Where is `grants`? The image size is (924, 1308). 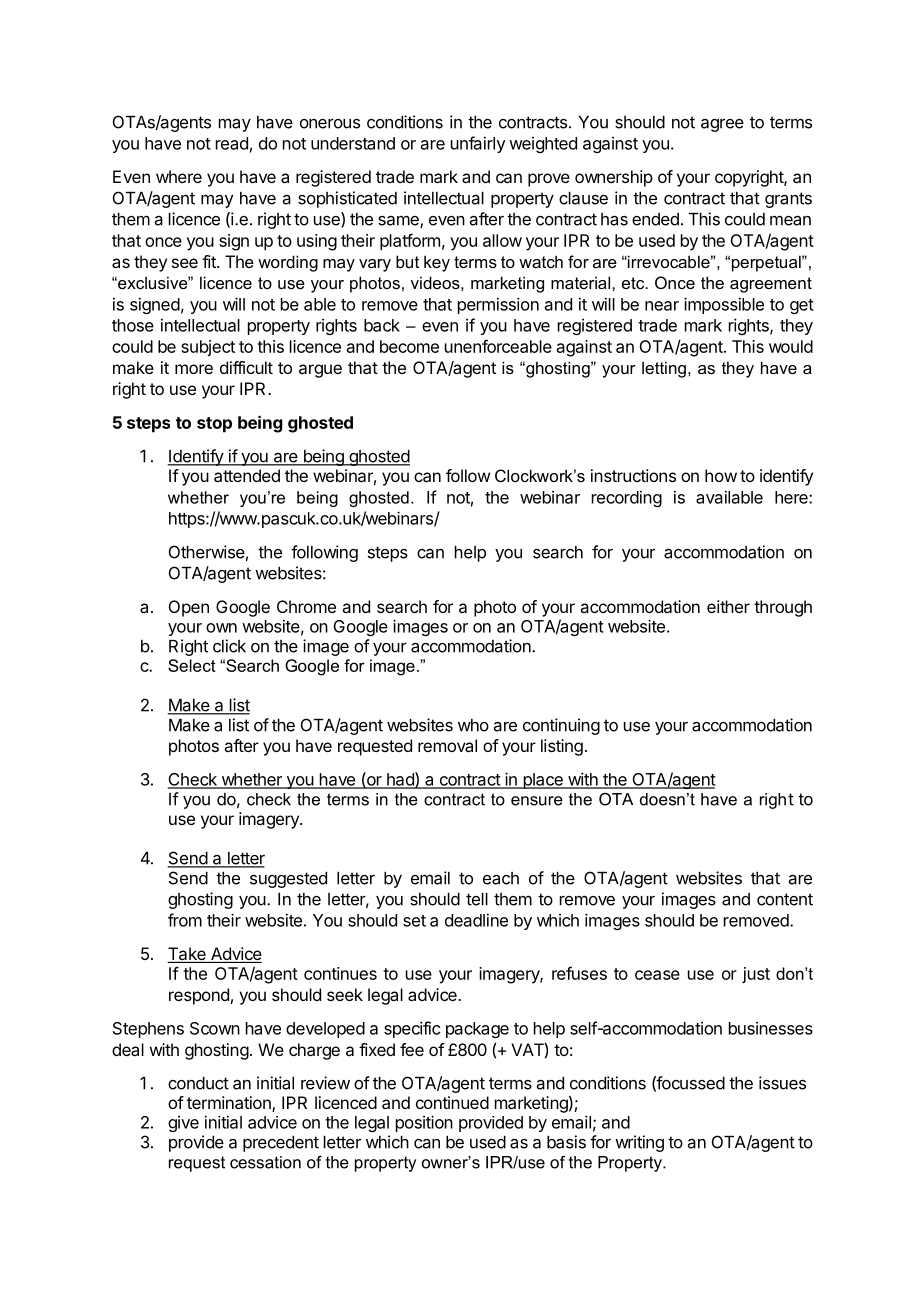
grants is located at coordinates (788, 200).
